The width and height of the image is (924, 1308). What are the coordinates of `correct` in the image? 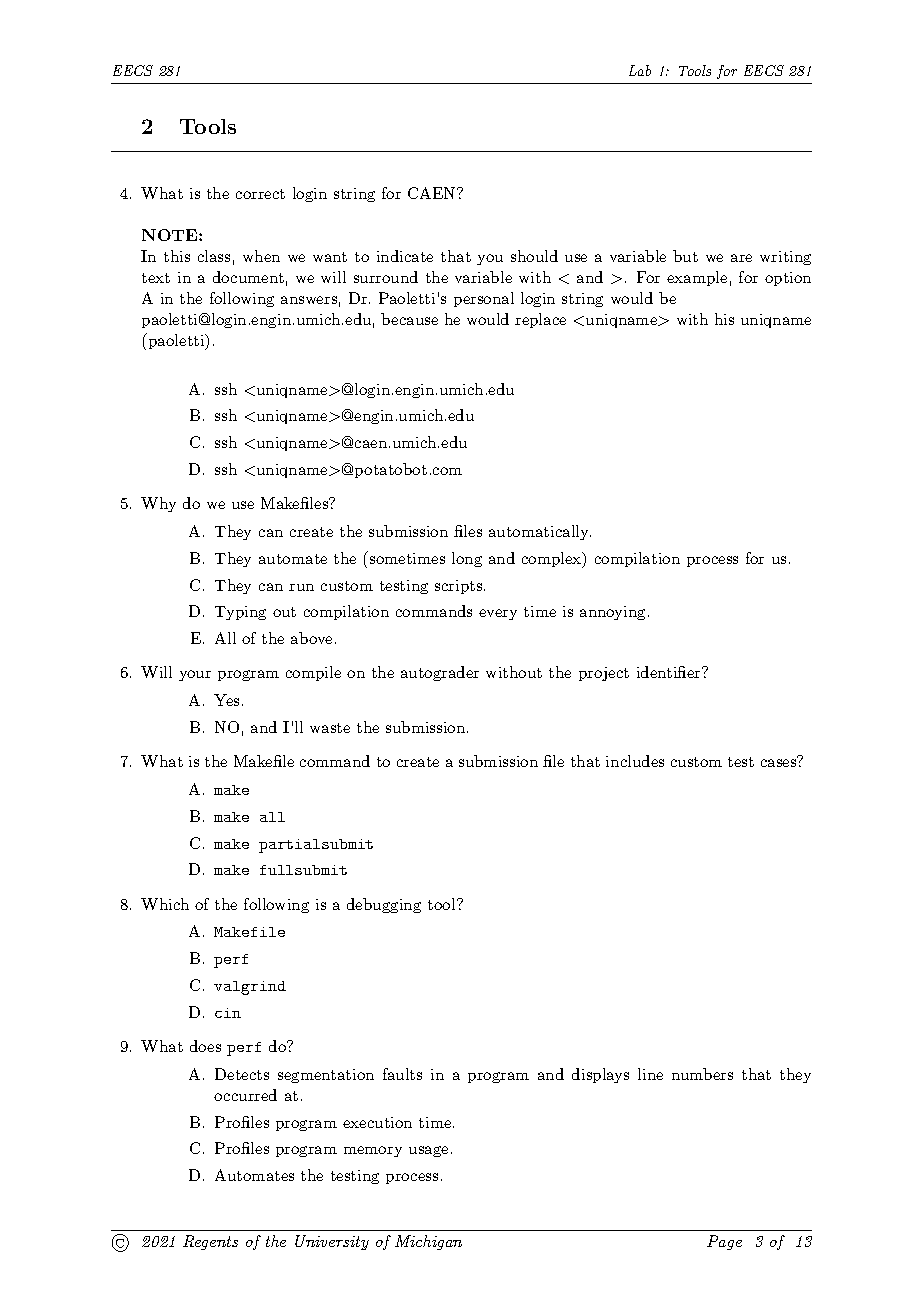 It's located at (260, 194).
